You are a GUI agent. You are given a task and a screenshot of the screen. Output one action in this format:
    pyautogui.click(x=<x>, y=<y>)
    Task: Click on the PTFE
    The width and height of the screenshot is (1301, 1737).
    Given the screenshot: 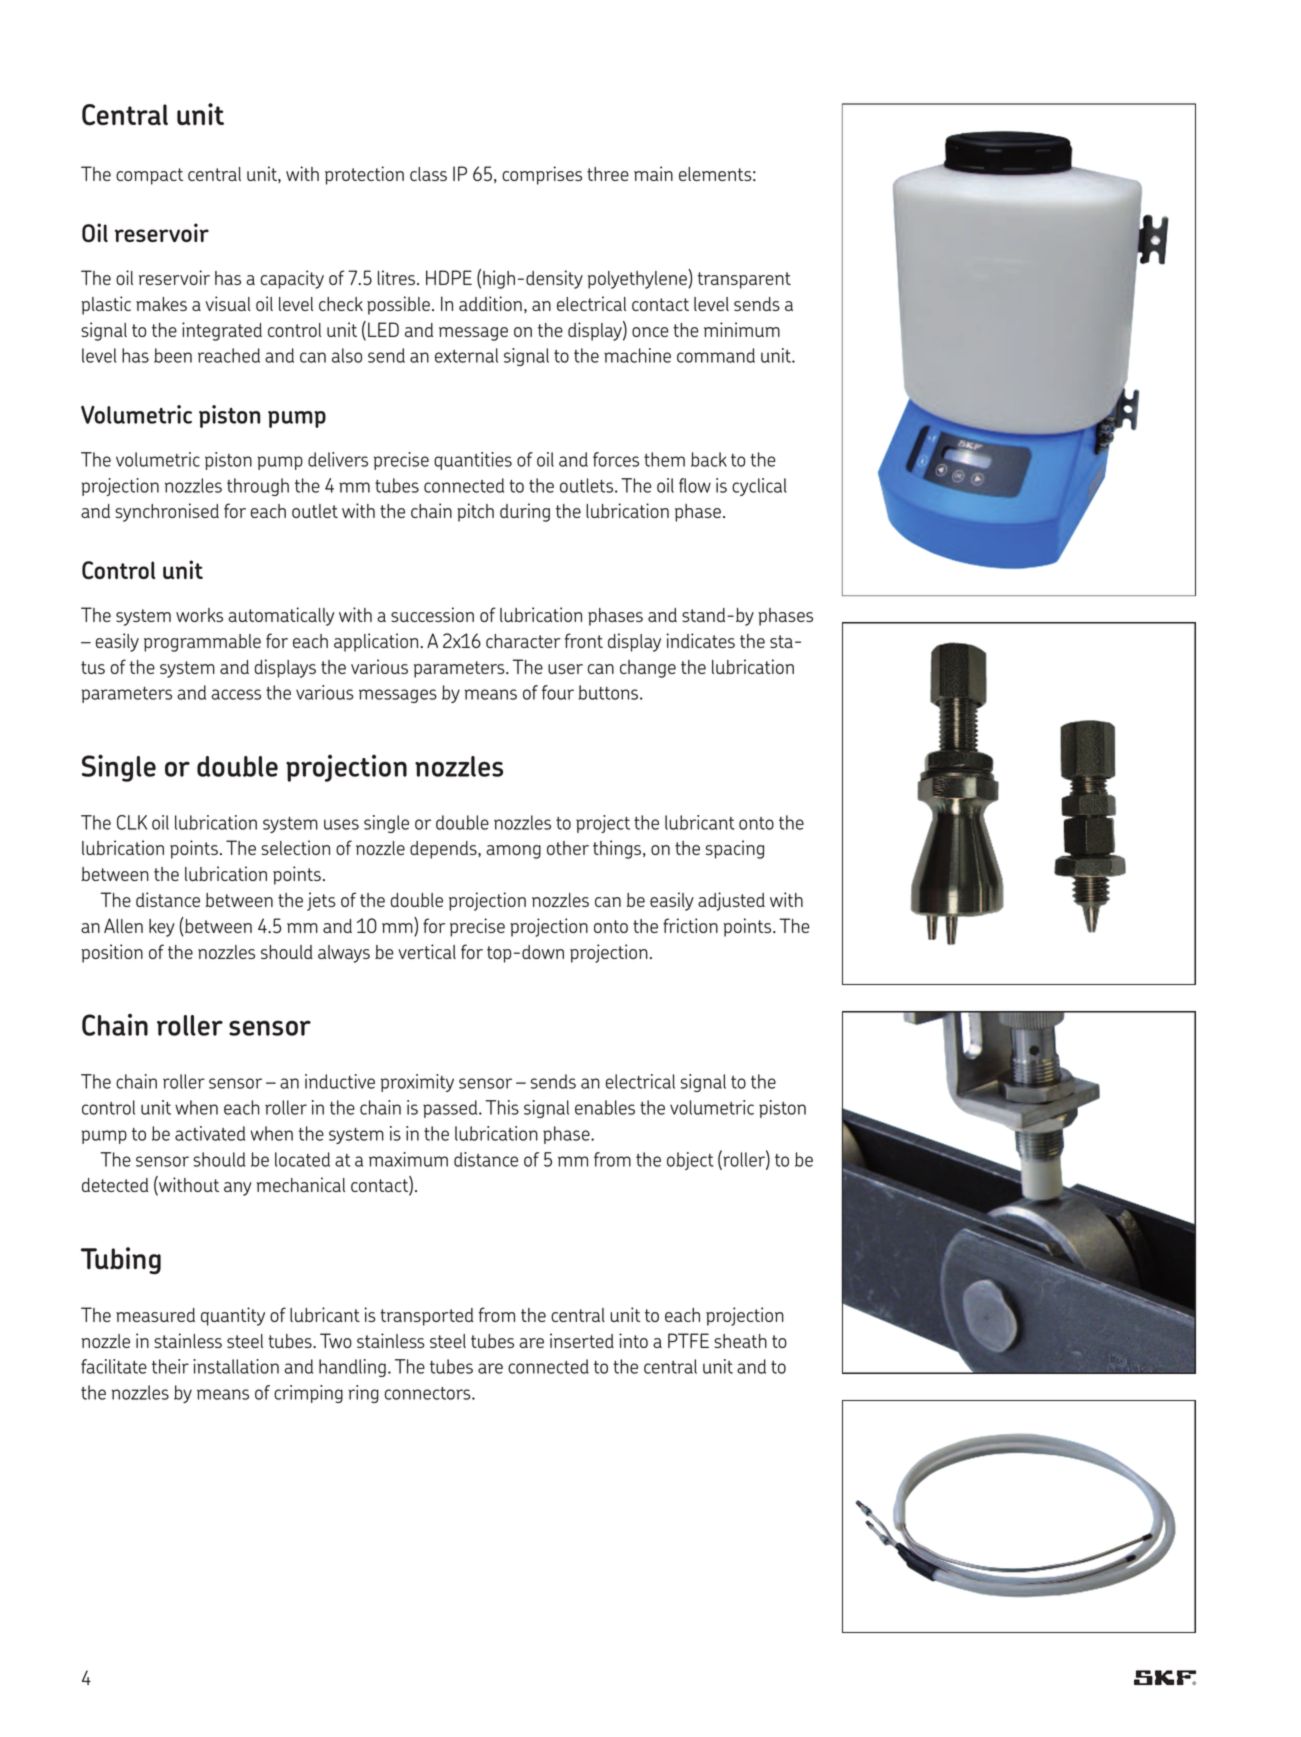 What is the action you would take?
    pyautogui.click(x=688, y=1340)
